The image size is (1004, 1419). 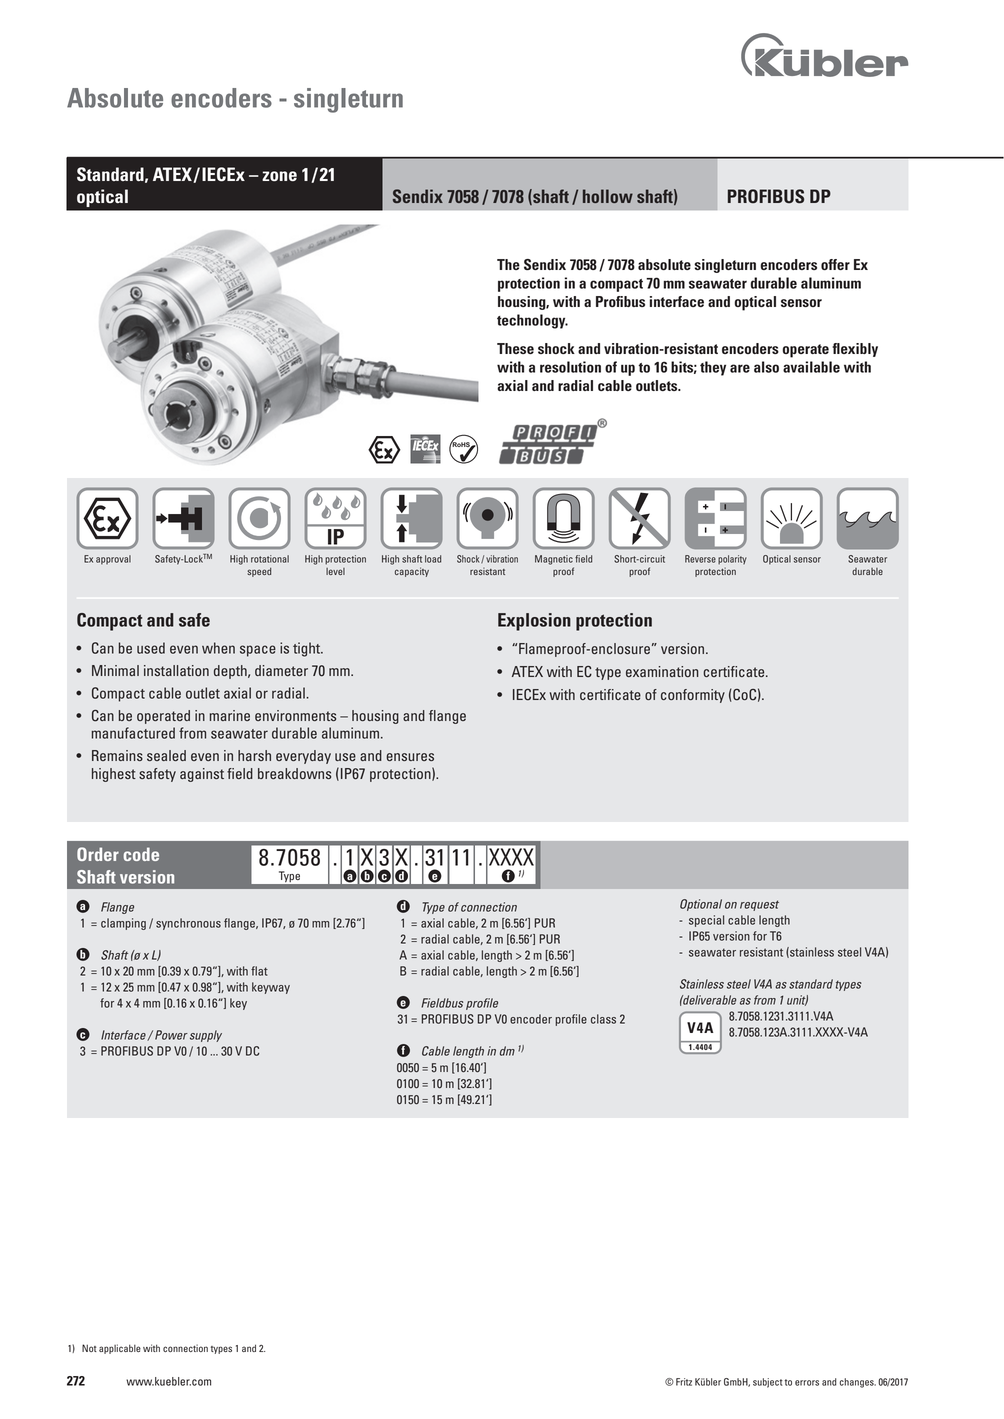 I want to click on Not, so click(x=89, y=1348).
